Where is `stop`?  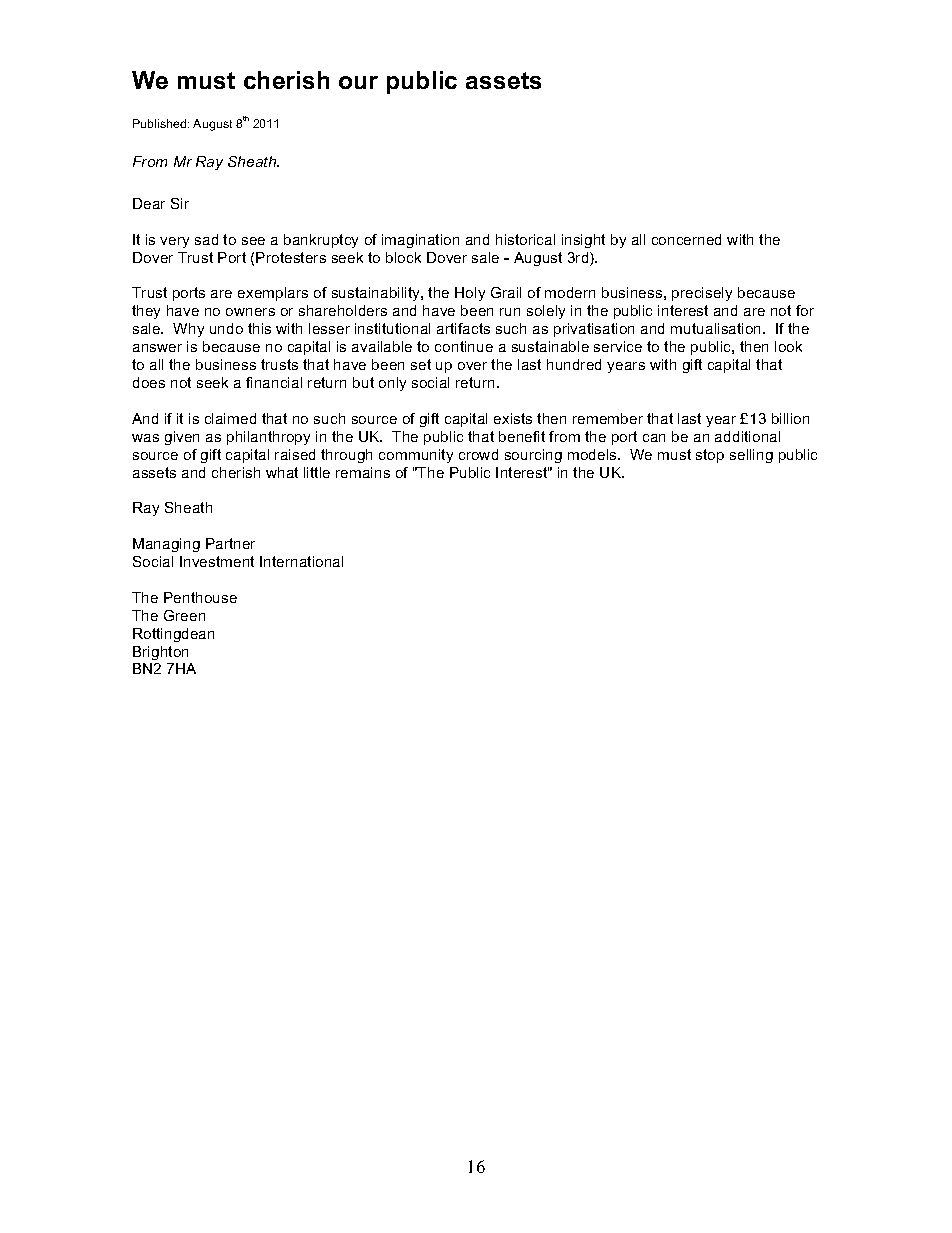
stop is located at coordinates (710, 456).
